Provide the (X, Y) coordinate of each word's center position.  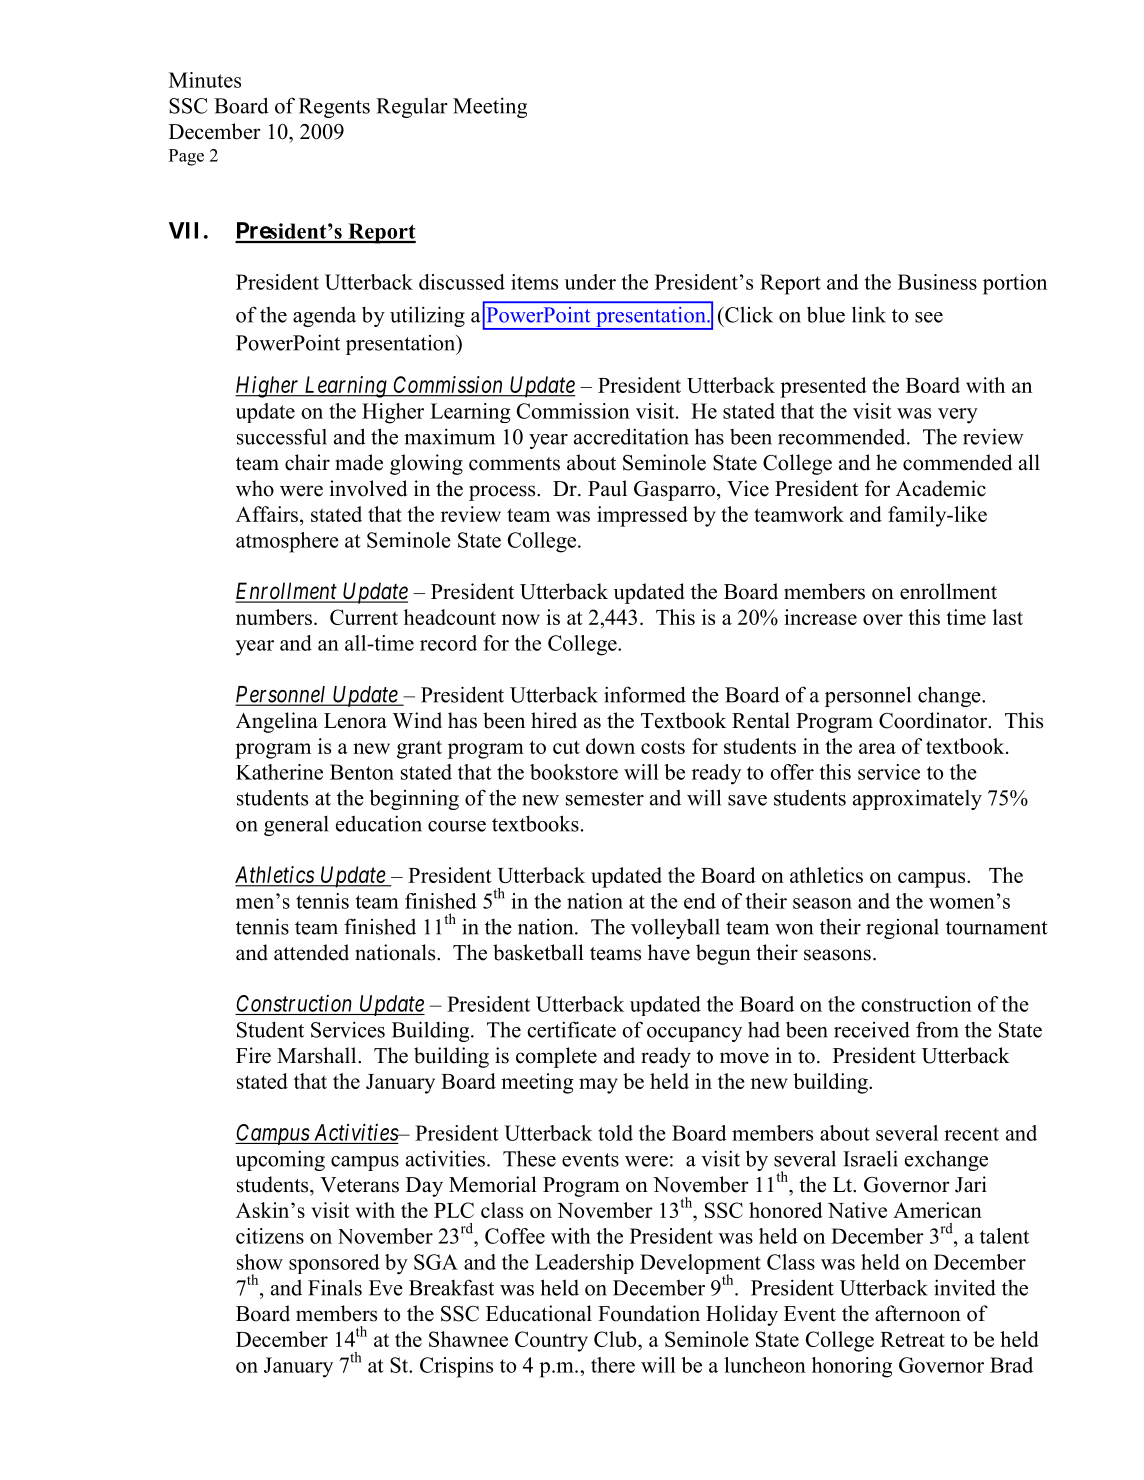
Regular (412, 107)
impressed (642, 516)
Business (937, 282)
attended (311, 952)
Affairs (268, 514)
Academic (941, 488)
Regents (334, 108)
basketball (538, 952)
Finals (335, 1287)
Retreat (912, 1339)
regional (902, 929)
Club (616, 1339)
